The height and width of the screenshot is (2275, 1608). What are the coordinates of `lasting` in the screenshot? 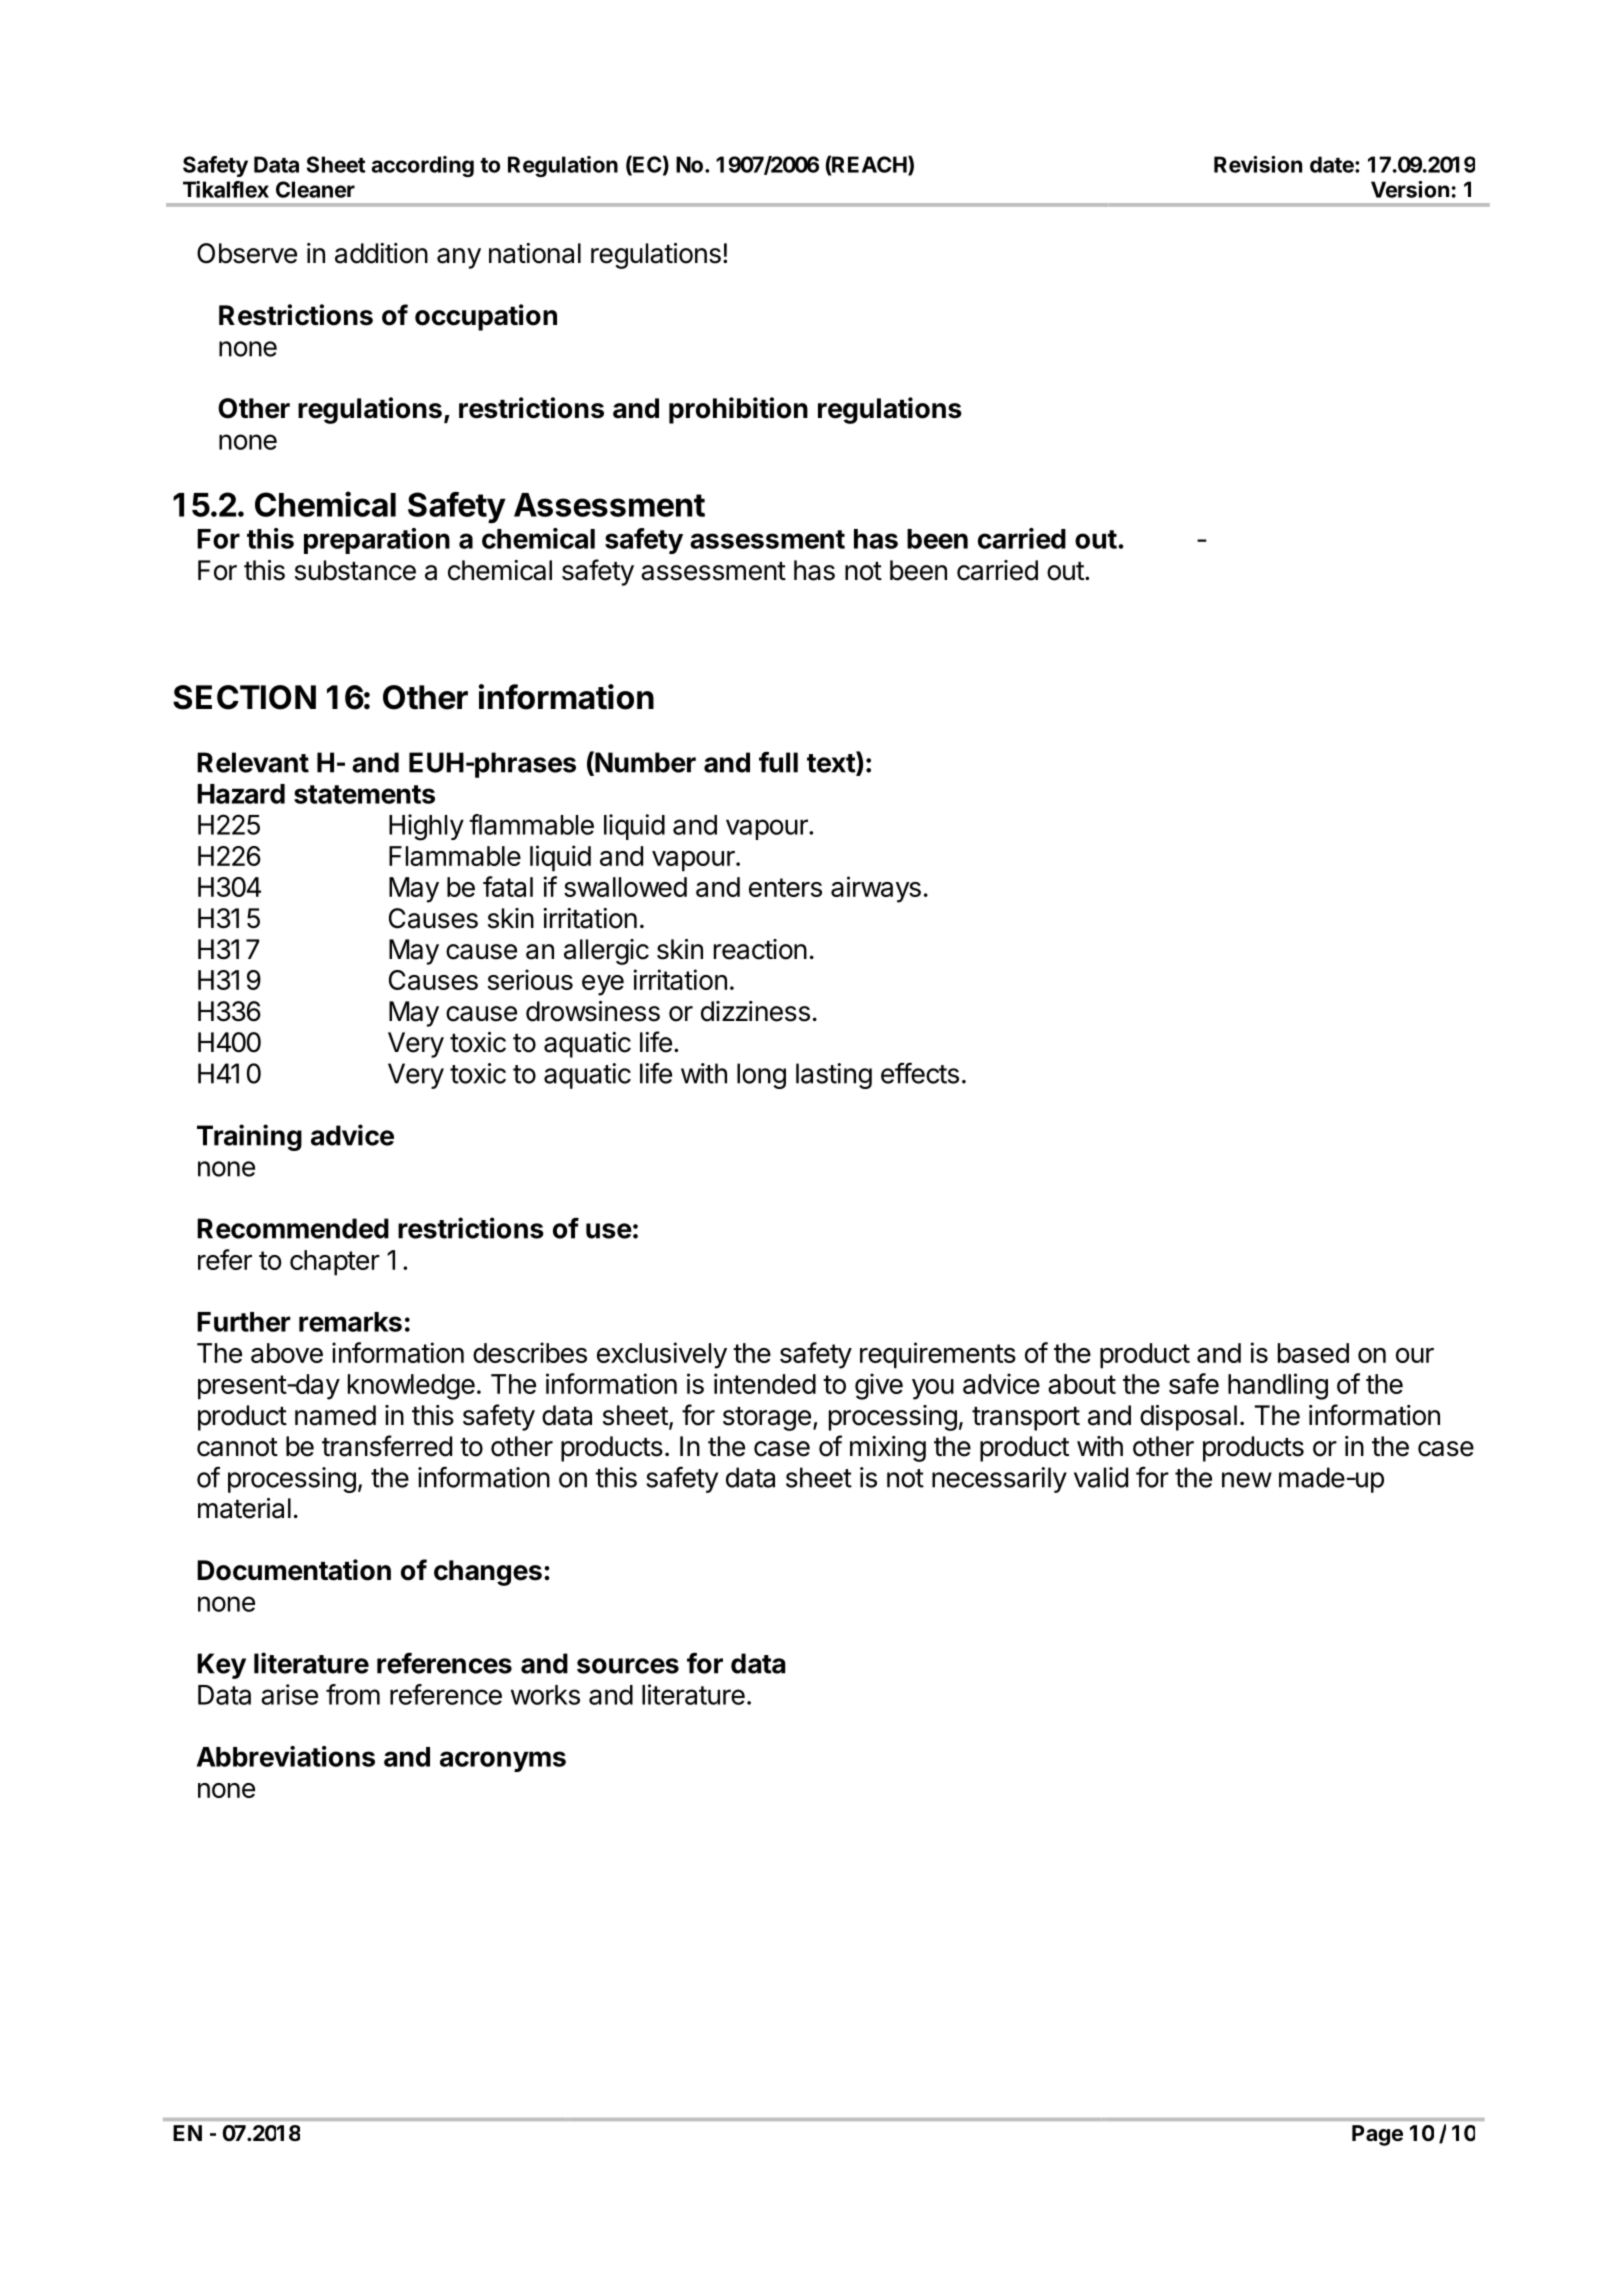 It's located at (834, 1076).
